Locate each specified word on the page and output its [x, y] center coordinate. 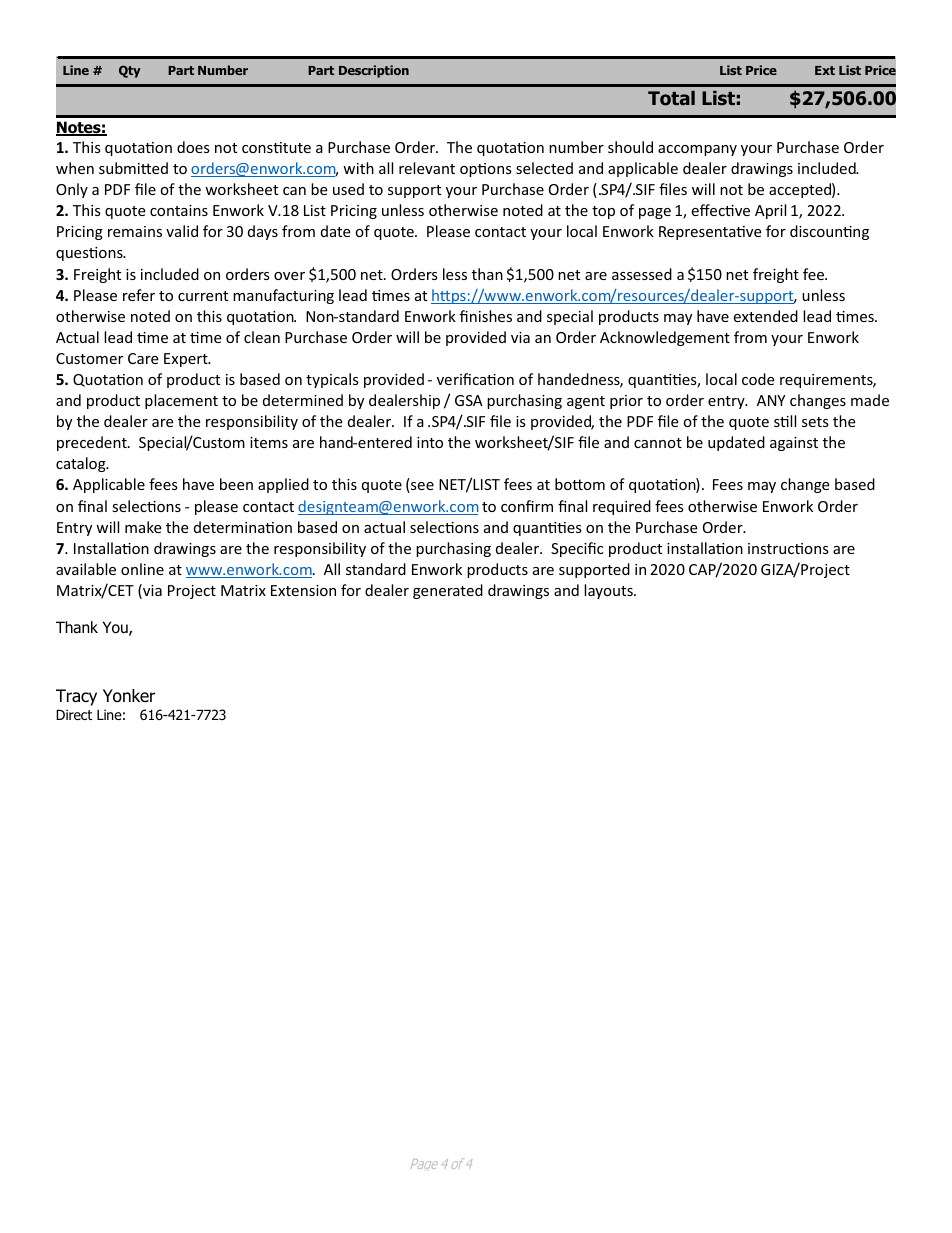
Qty [130, 71]
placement [181, 401]
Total [671, 98]
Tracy [76, 697]
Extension [303, 590]
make [143, 527]
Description [374, 71]
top [603, 212]
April [770, 211]
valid [182, 231]
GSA [469, 400]
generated [448, 591]
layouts [609, 591]
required [622, 507]
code [758, 379]
